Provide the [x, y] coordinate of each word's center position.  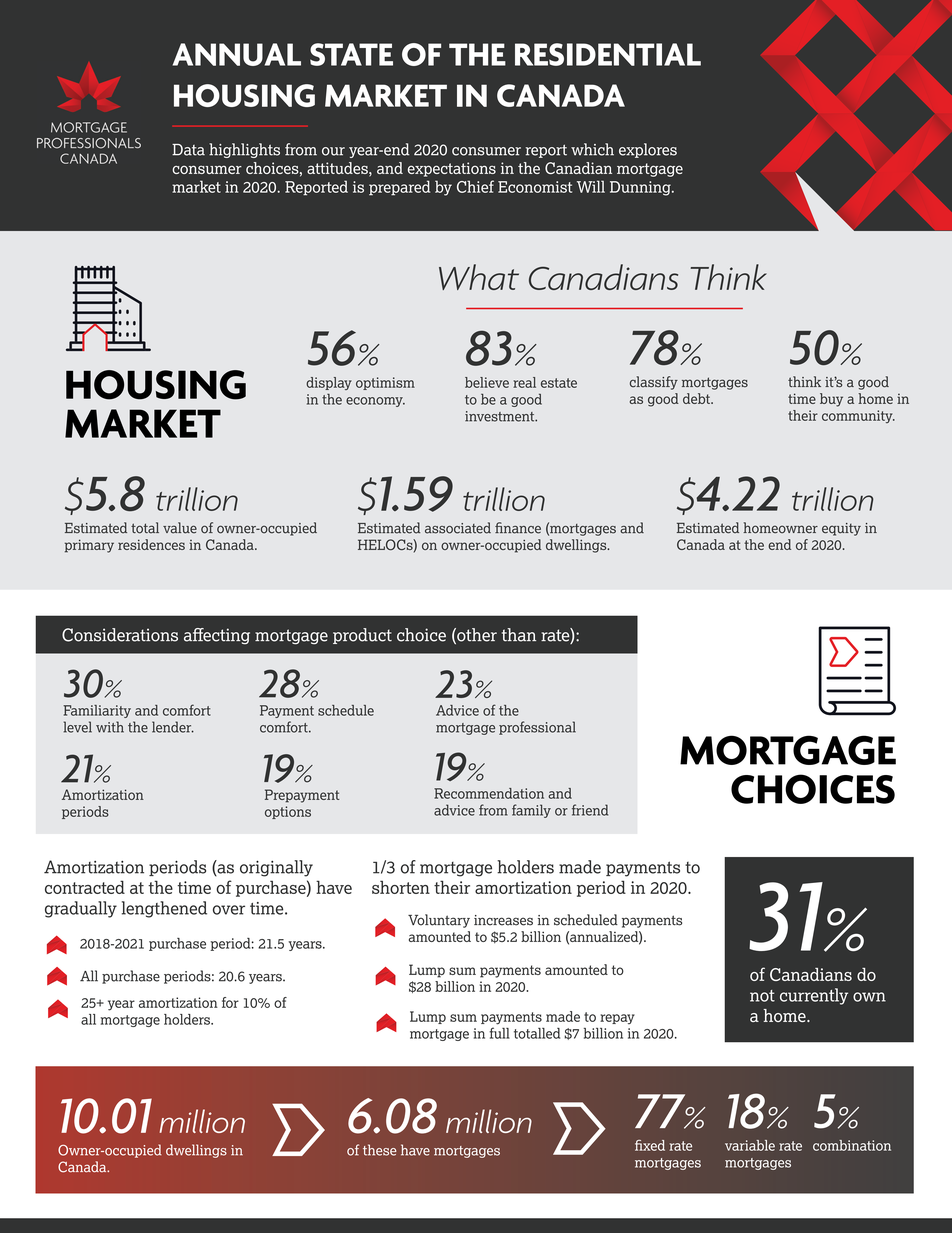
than [519, 635]
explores [648, 150]
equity [841, 529]
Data [188, 150]
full [499, 1033]
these [380, 1150]
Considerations [120, 635]
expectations [452, 169]
